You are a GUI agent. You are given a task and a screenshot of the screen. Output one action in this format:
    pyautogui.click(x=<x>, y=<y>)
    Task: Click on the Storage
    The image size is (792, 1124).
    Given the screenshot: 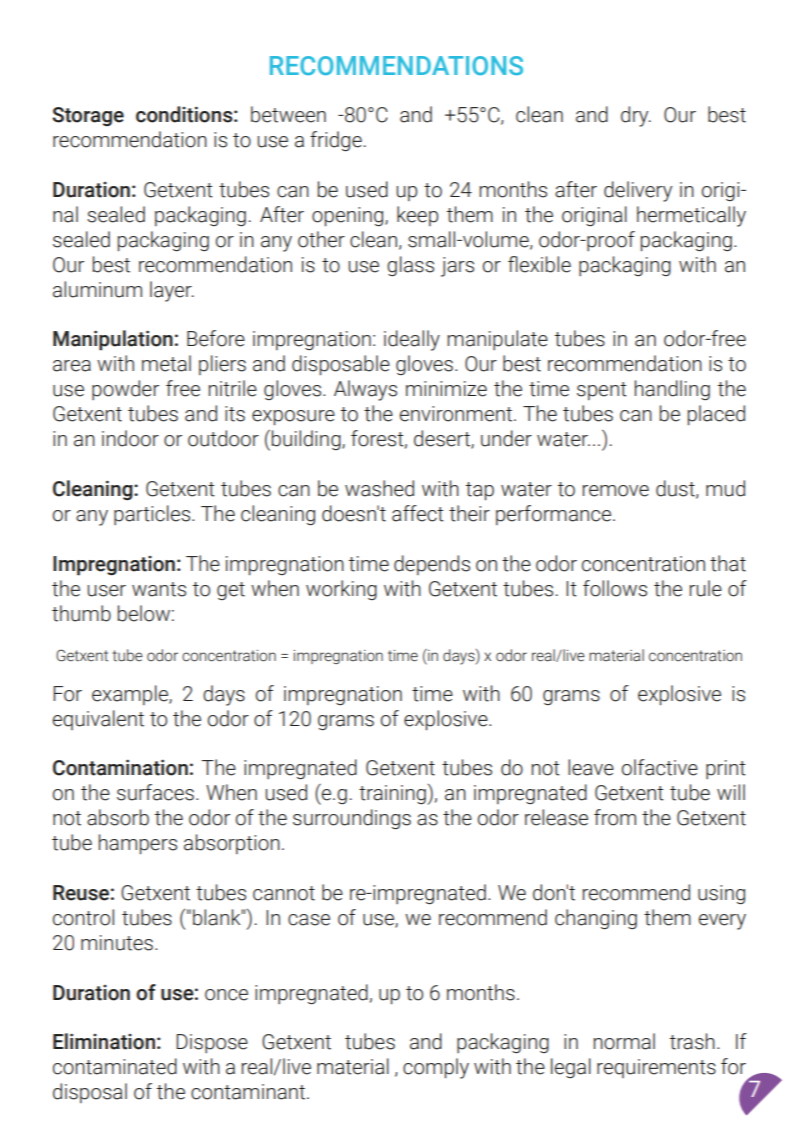 What is the action you would take?
    pyautogui.click(x=88, y=116)
